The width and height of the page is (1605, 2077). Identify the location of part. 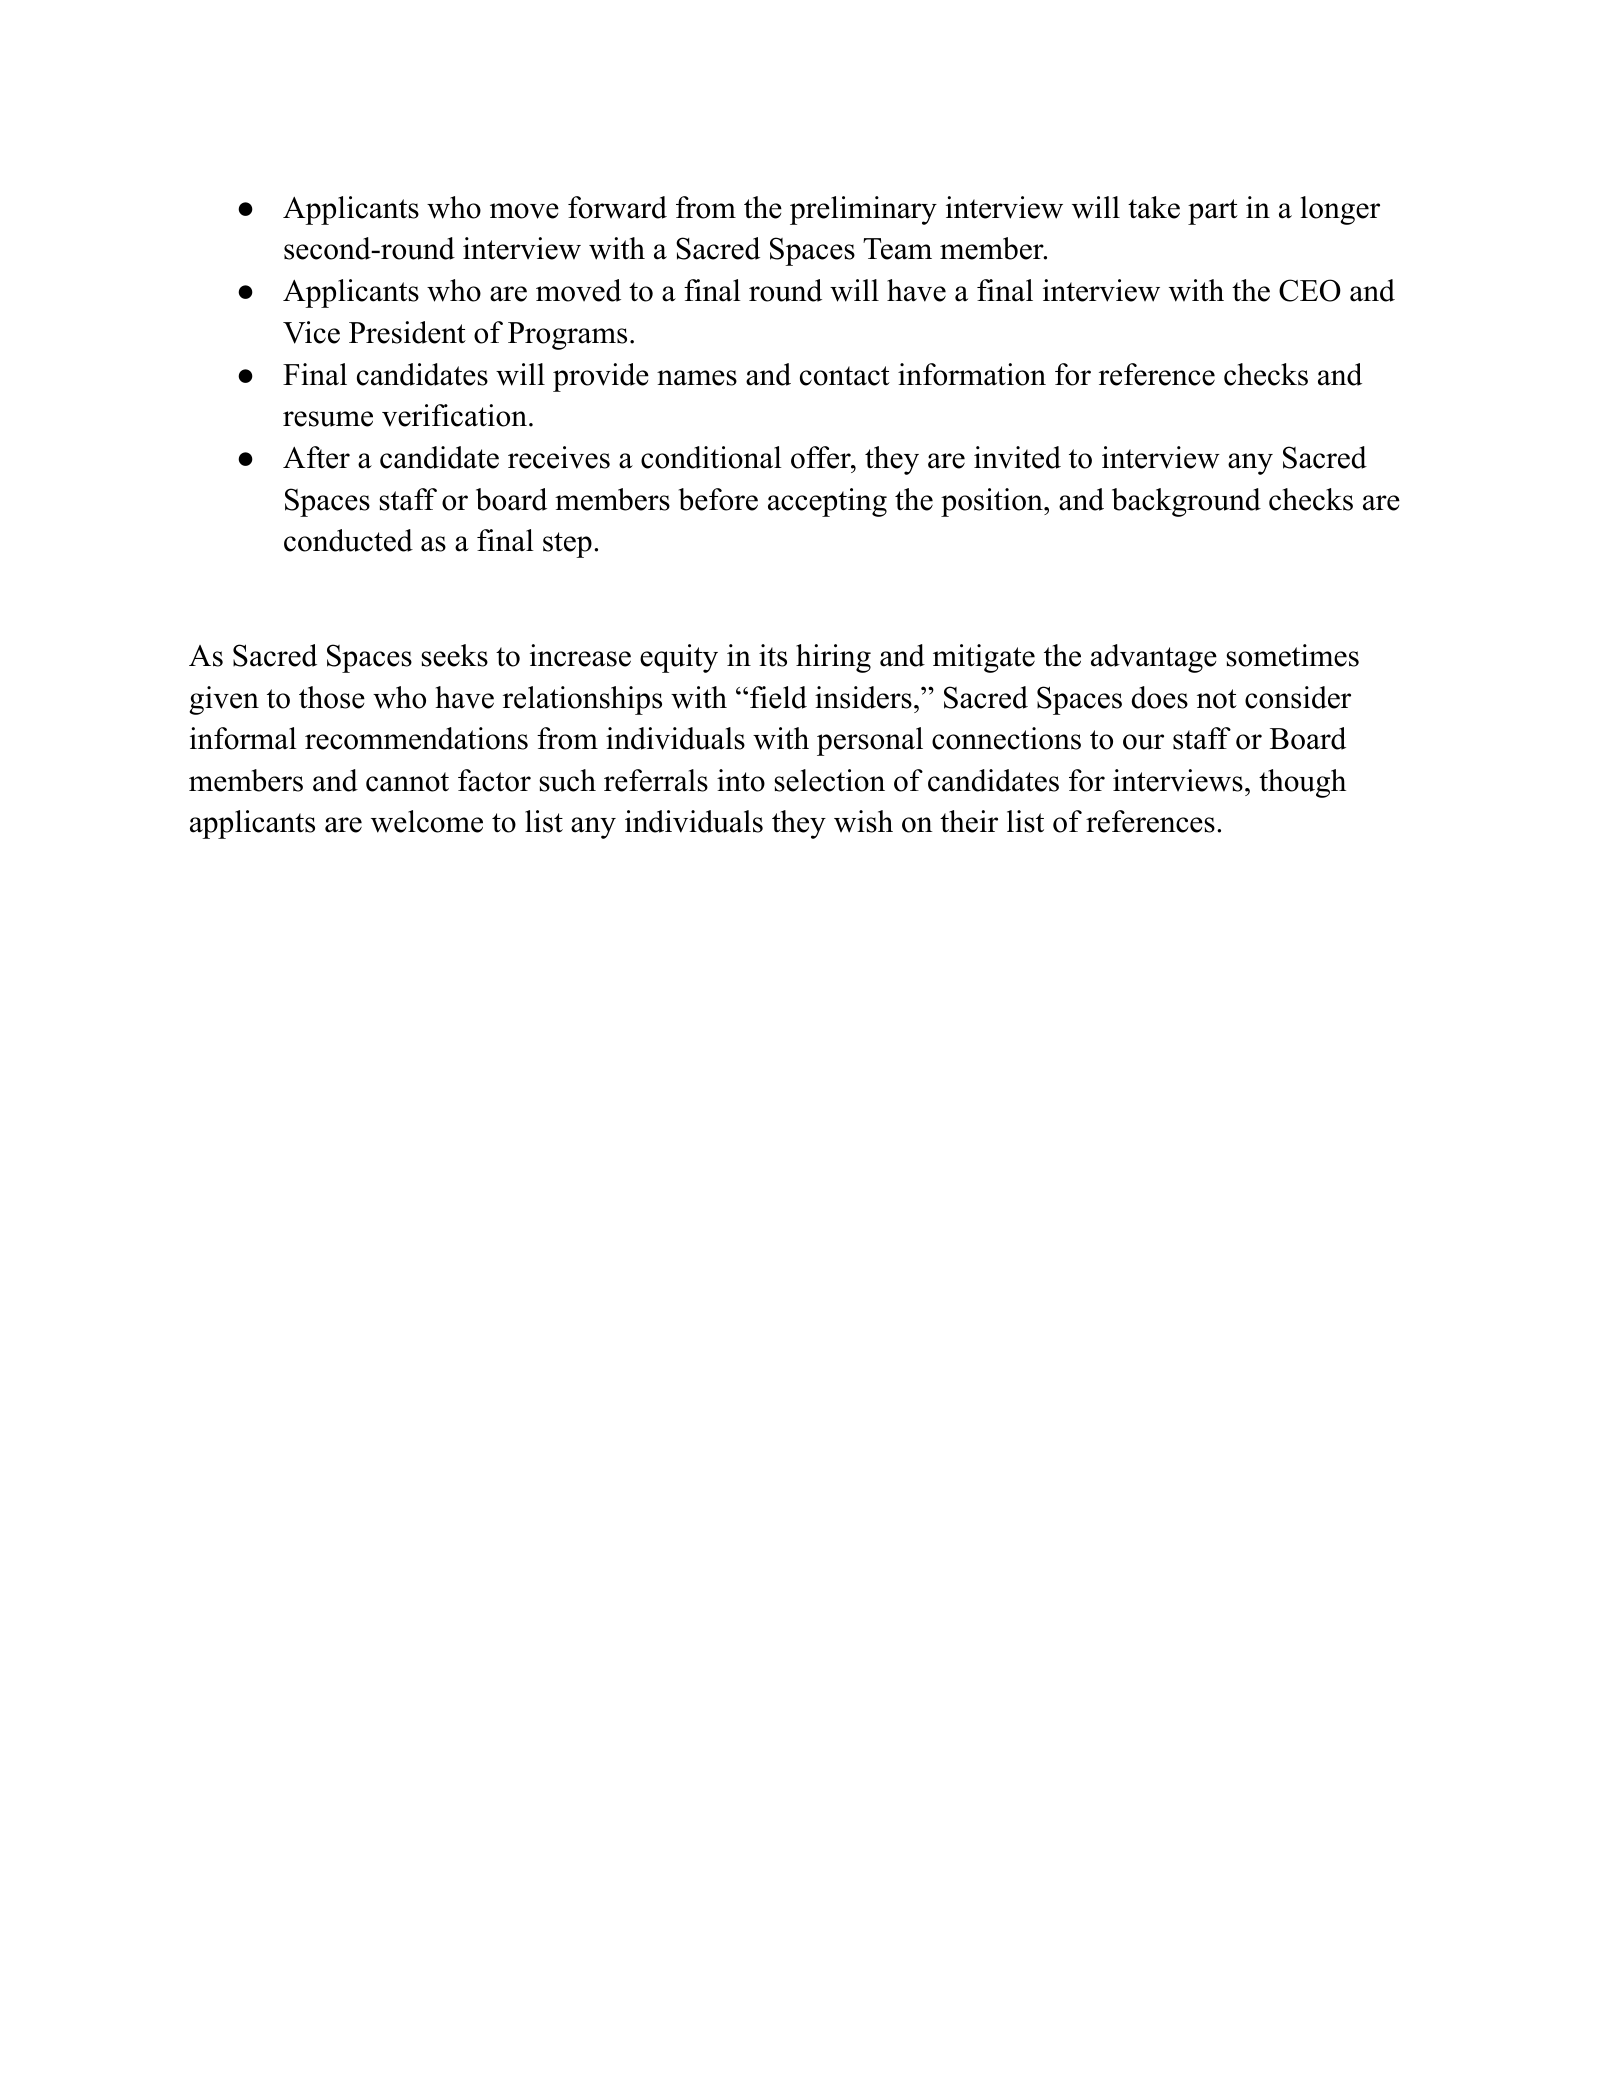
(1213, 212).
